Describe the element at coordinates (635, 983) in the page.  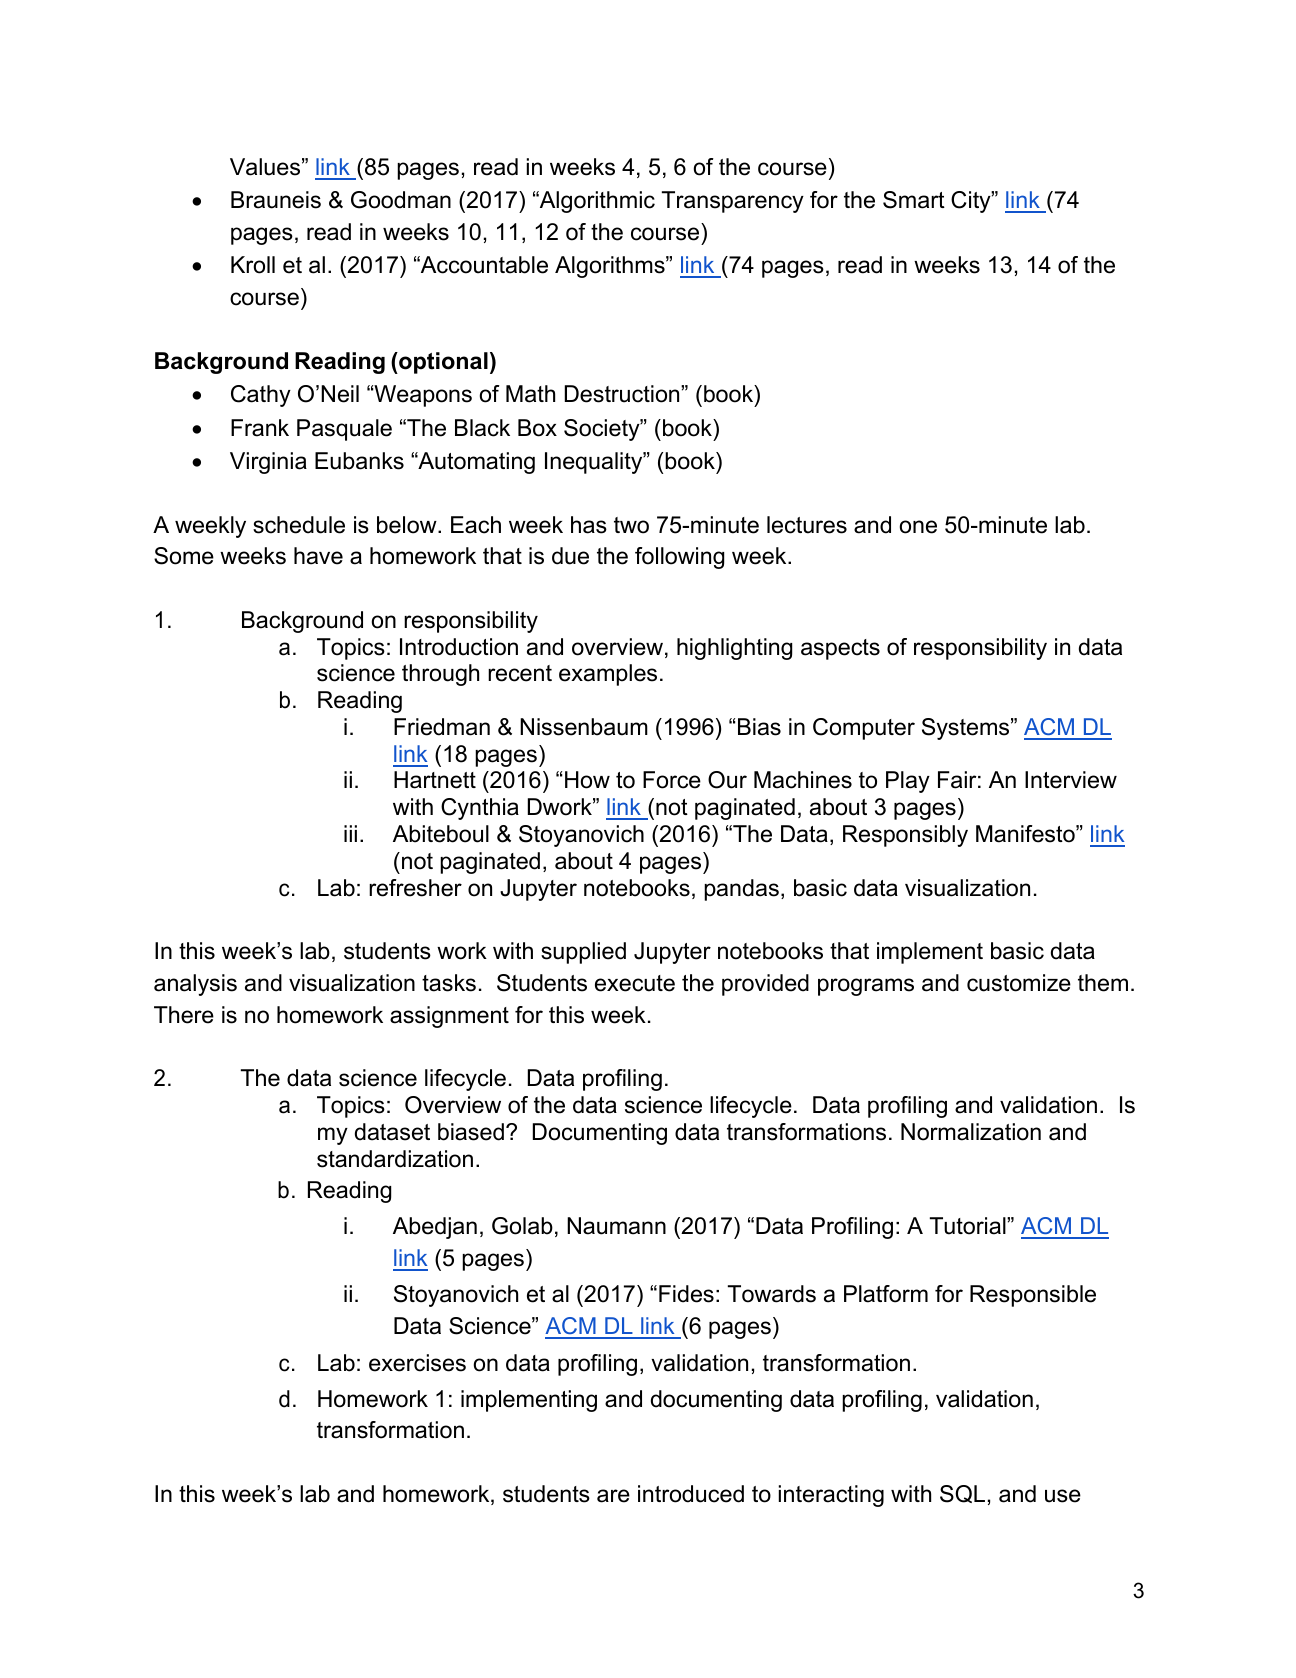
I see `execute` at that location.
